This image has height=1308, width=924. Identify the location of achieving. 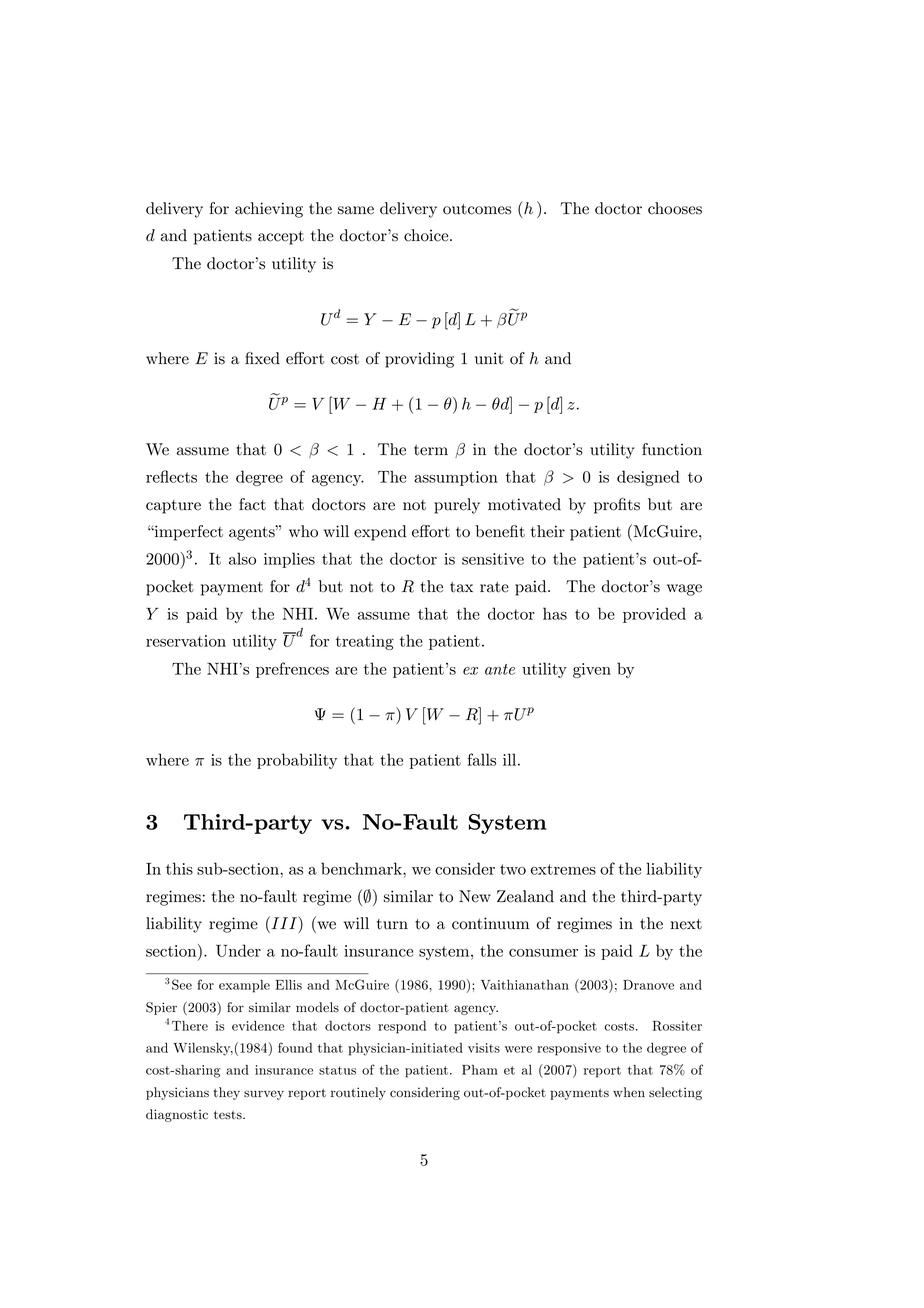
(269, 210).
